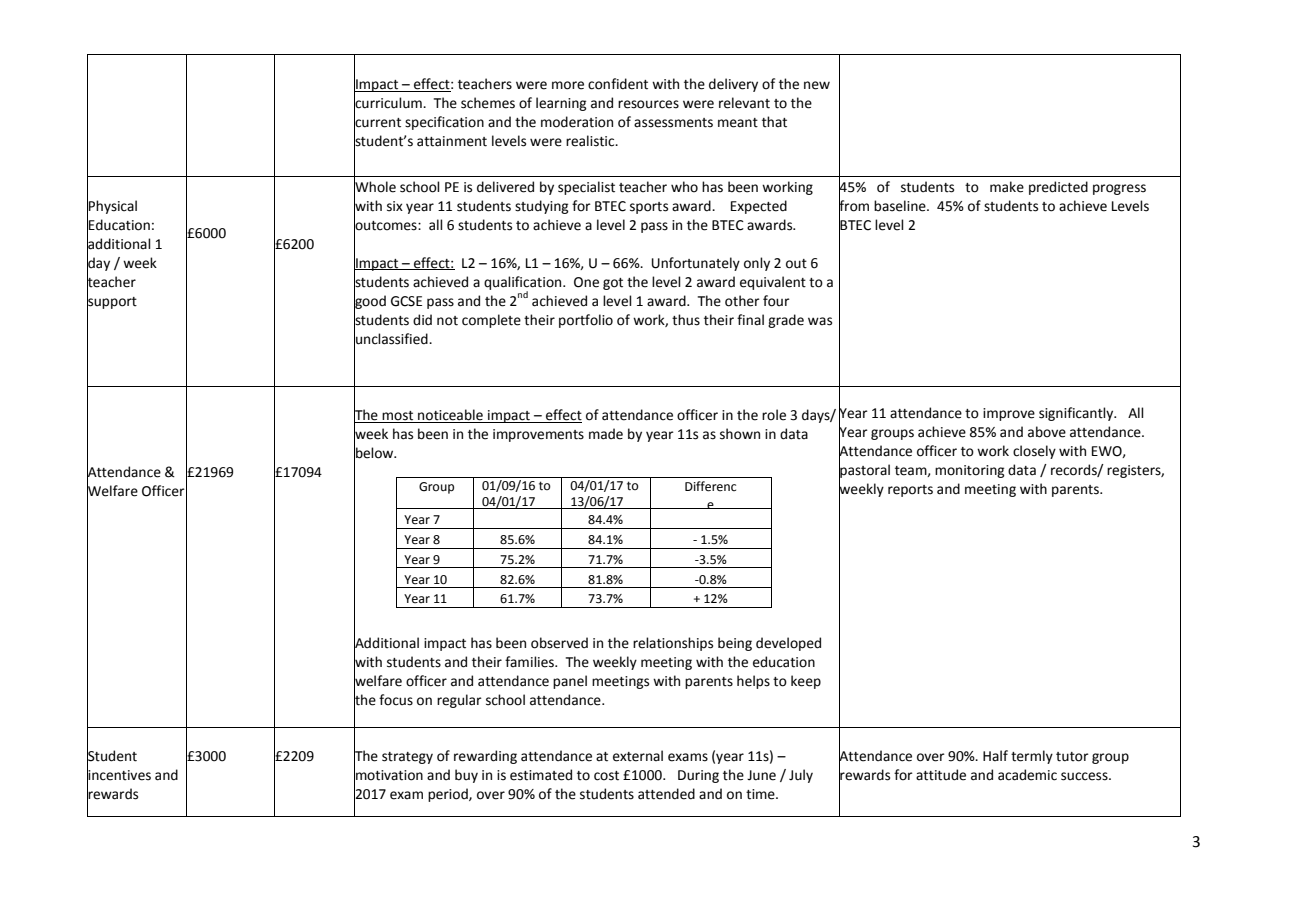  What do you see at coordinates (398, 417) in the image?
I see `most` at bounding box center [398, 417].
